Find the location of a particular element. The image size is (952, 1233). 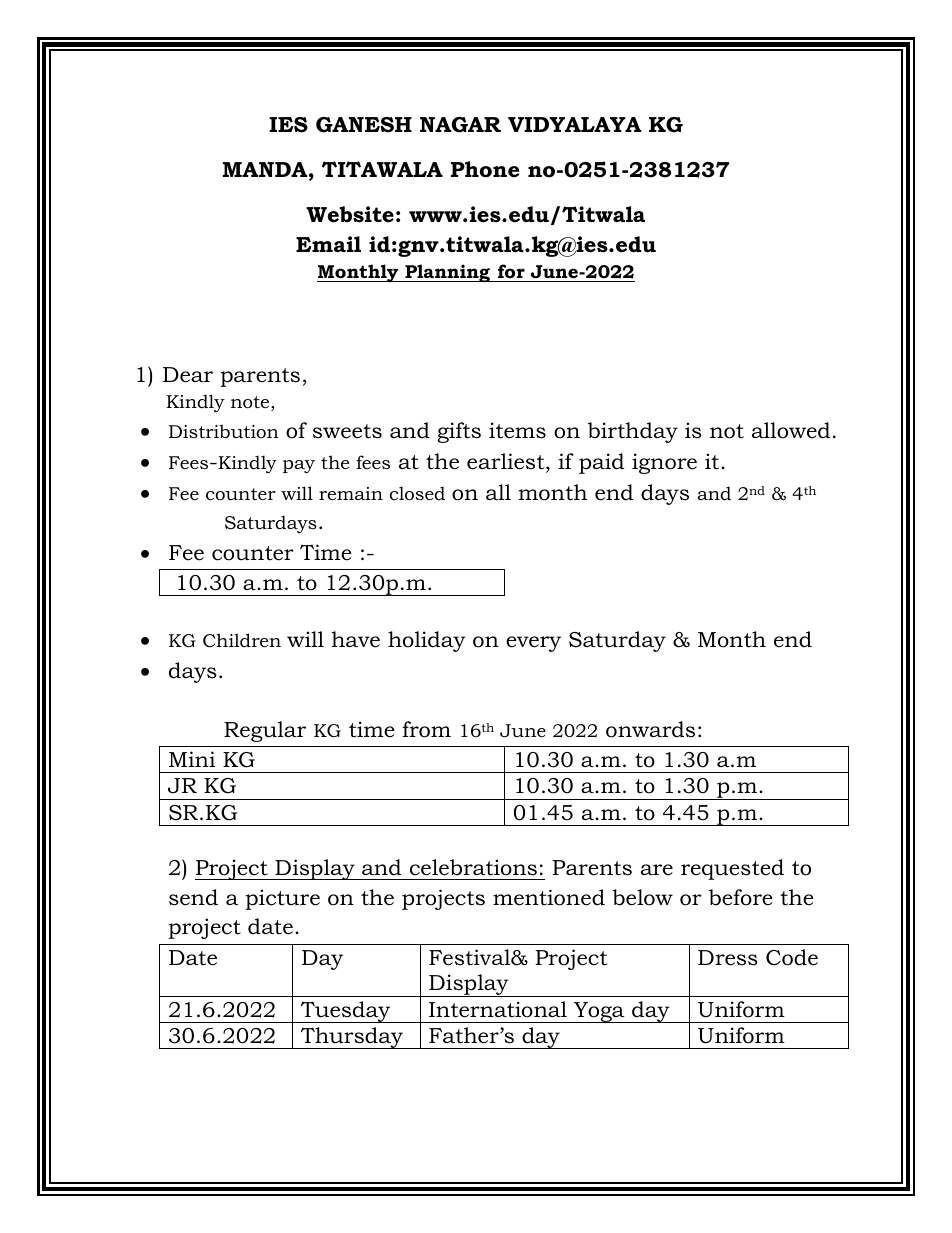

Regular is located at coordinates (265, 731).
